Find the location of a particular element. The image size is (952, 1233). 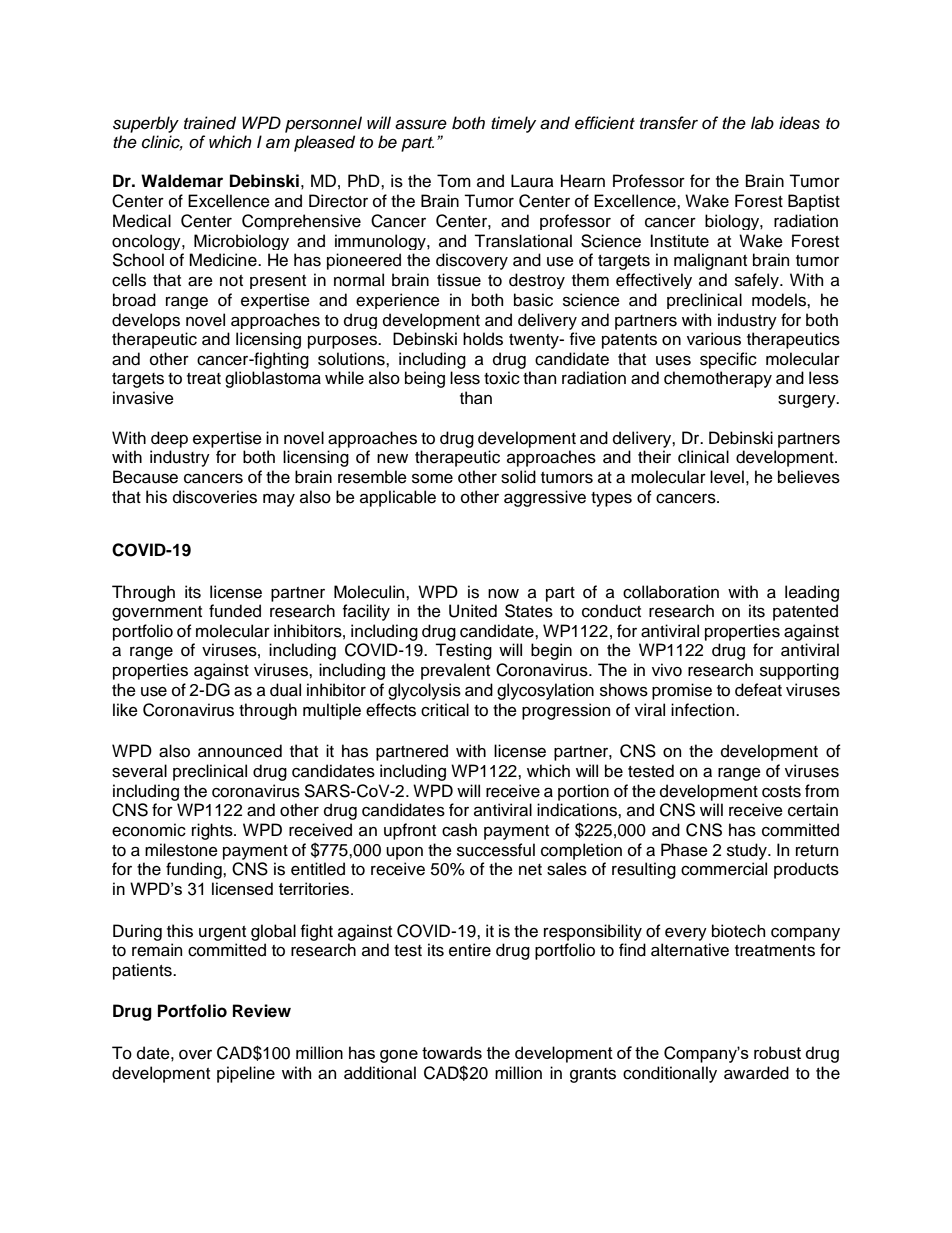

ideas is located at coordinates (799, 123).
